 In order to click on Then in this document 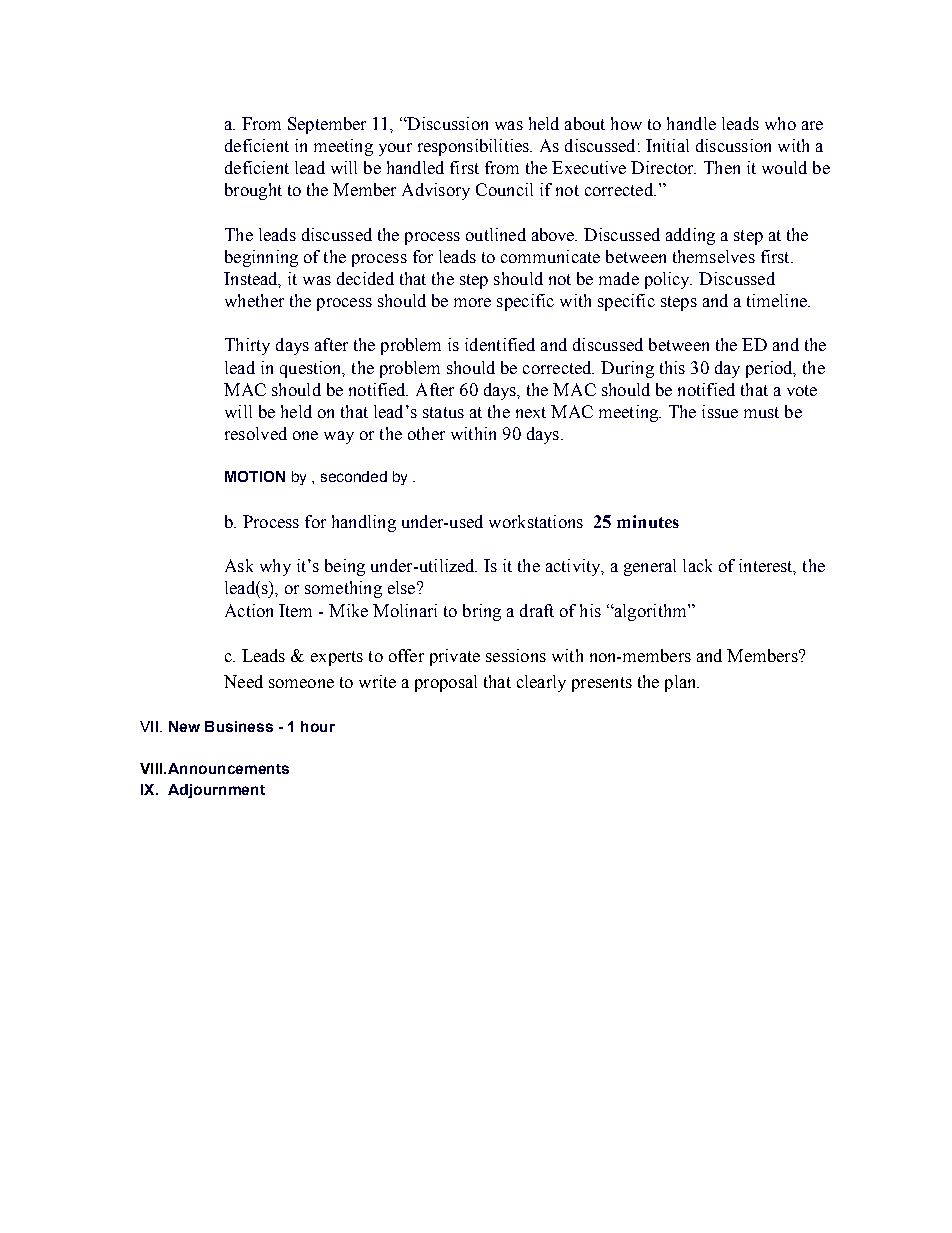, I will do `click(722, 167)`.
